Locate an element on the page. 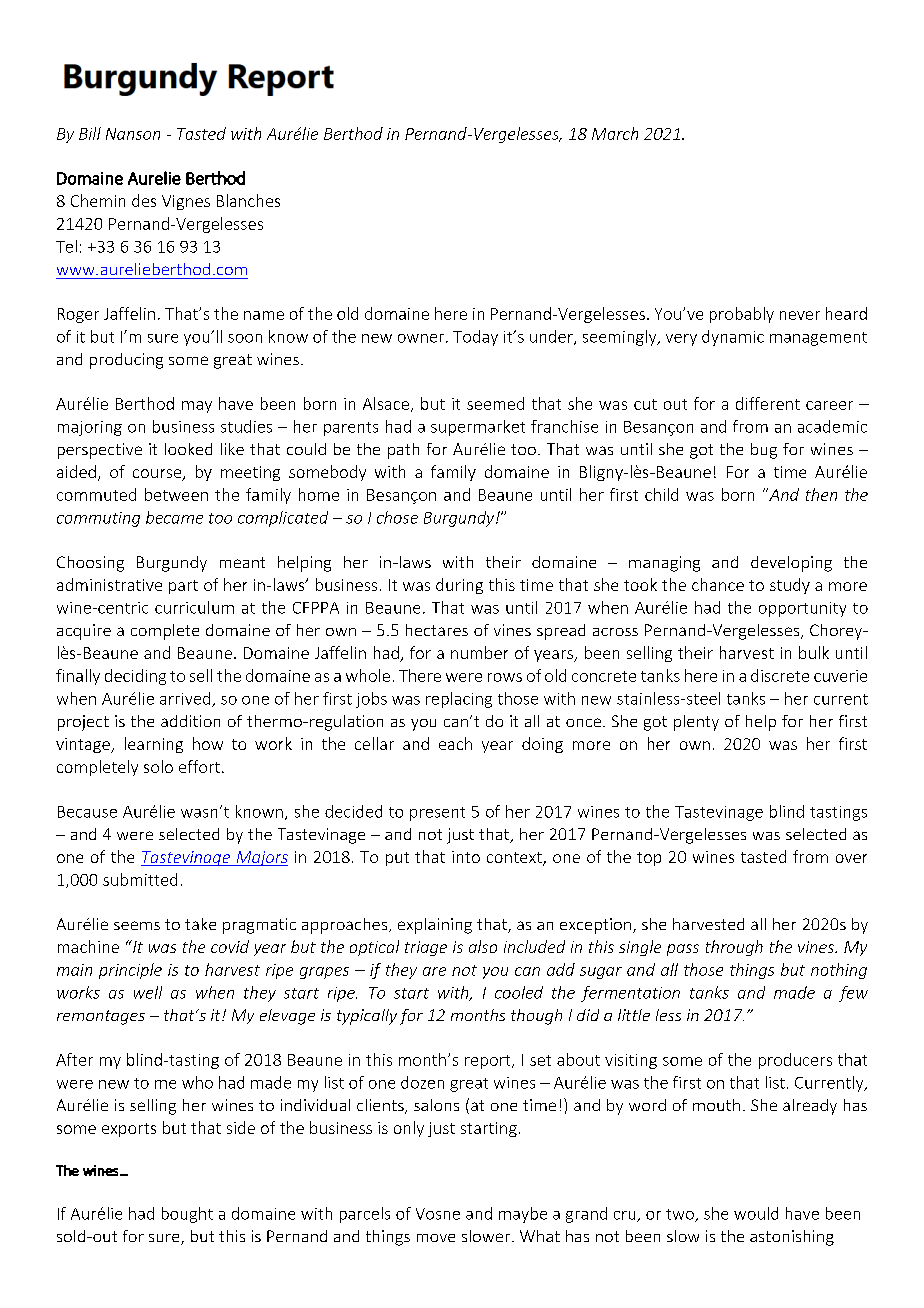  des is located at coordinates (144, 200).
